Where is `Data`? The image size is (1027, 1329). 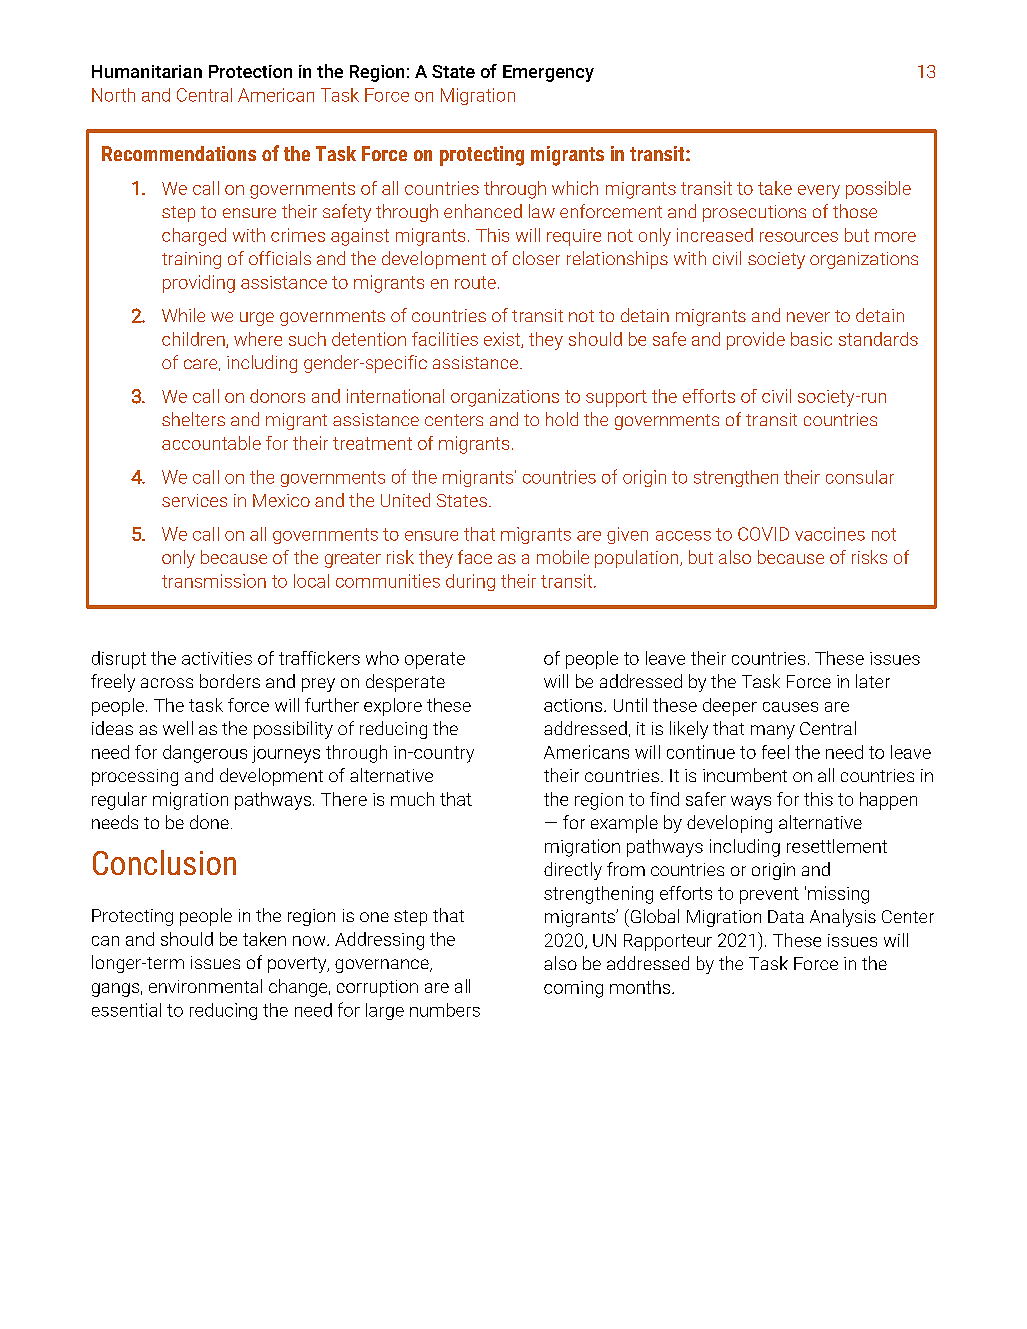
Data is located at coordinates (786, 916).
